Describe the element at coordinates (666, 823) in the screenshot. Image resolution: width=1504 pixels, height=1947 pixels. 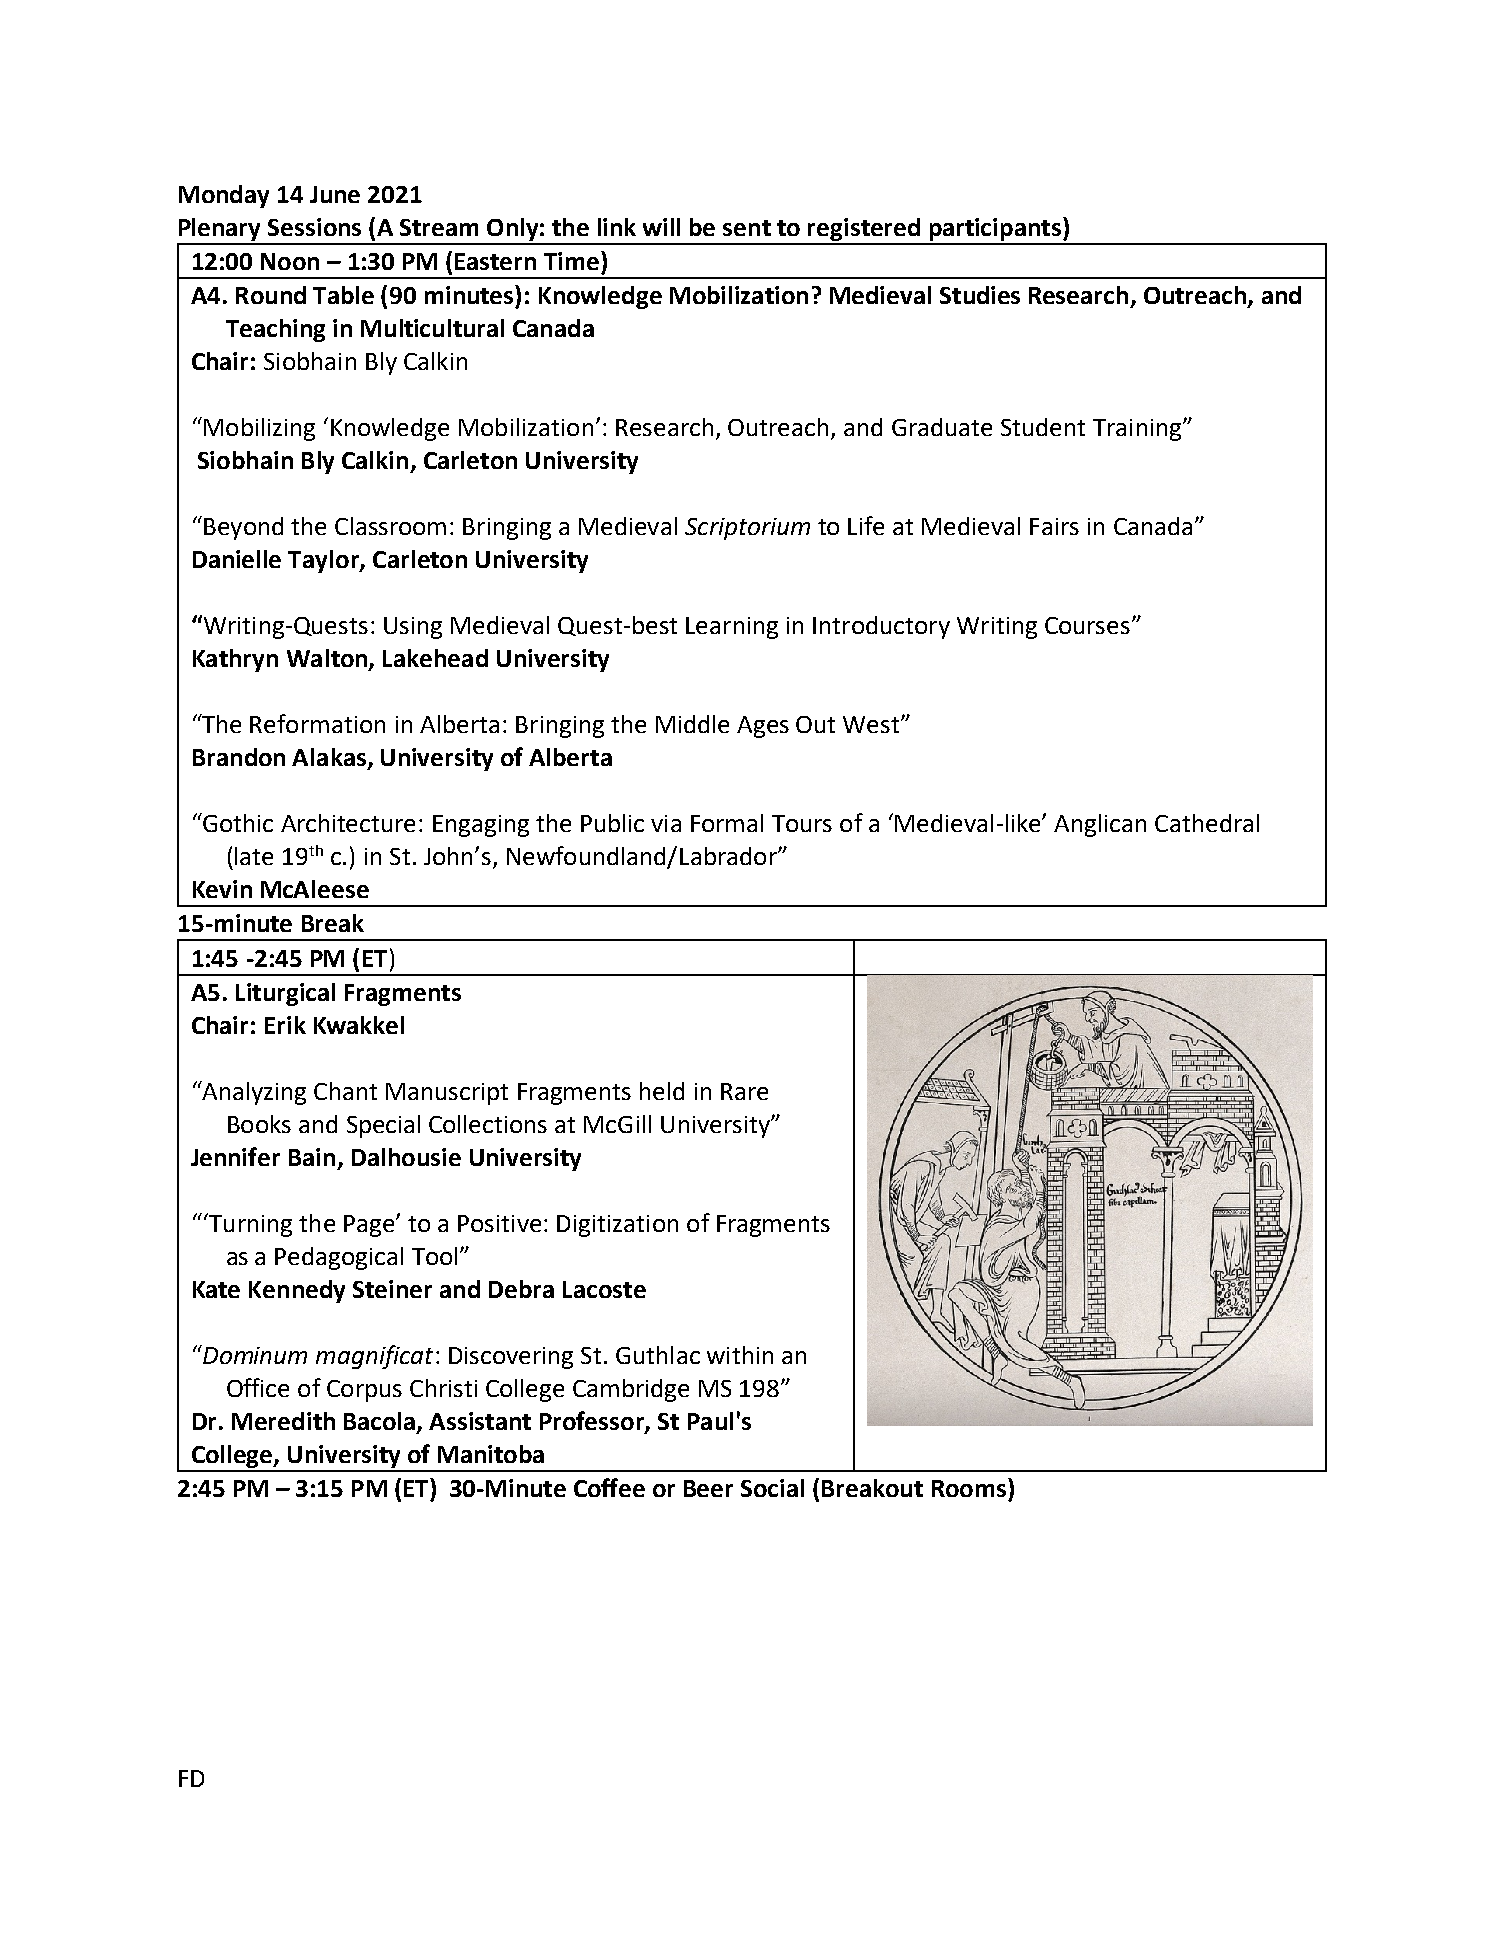
I see `via` at that location.
